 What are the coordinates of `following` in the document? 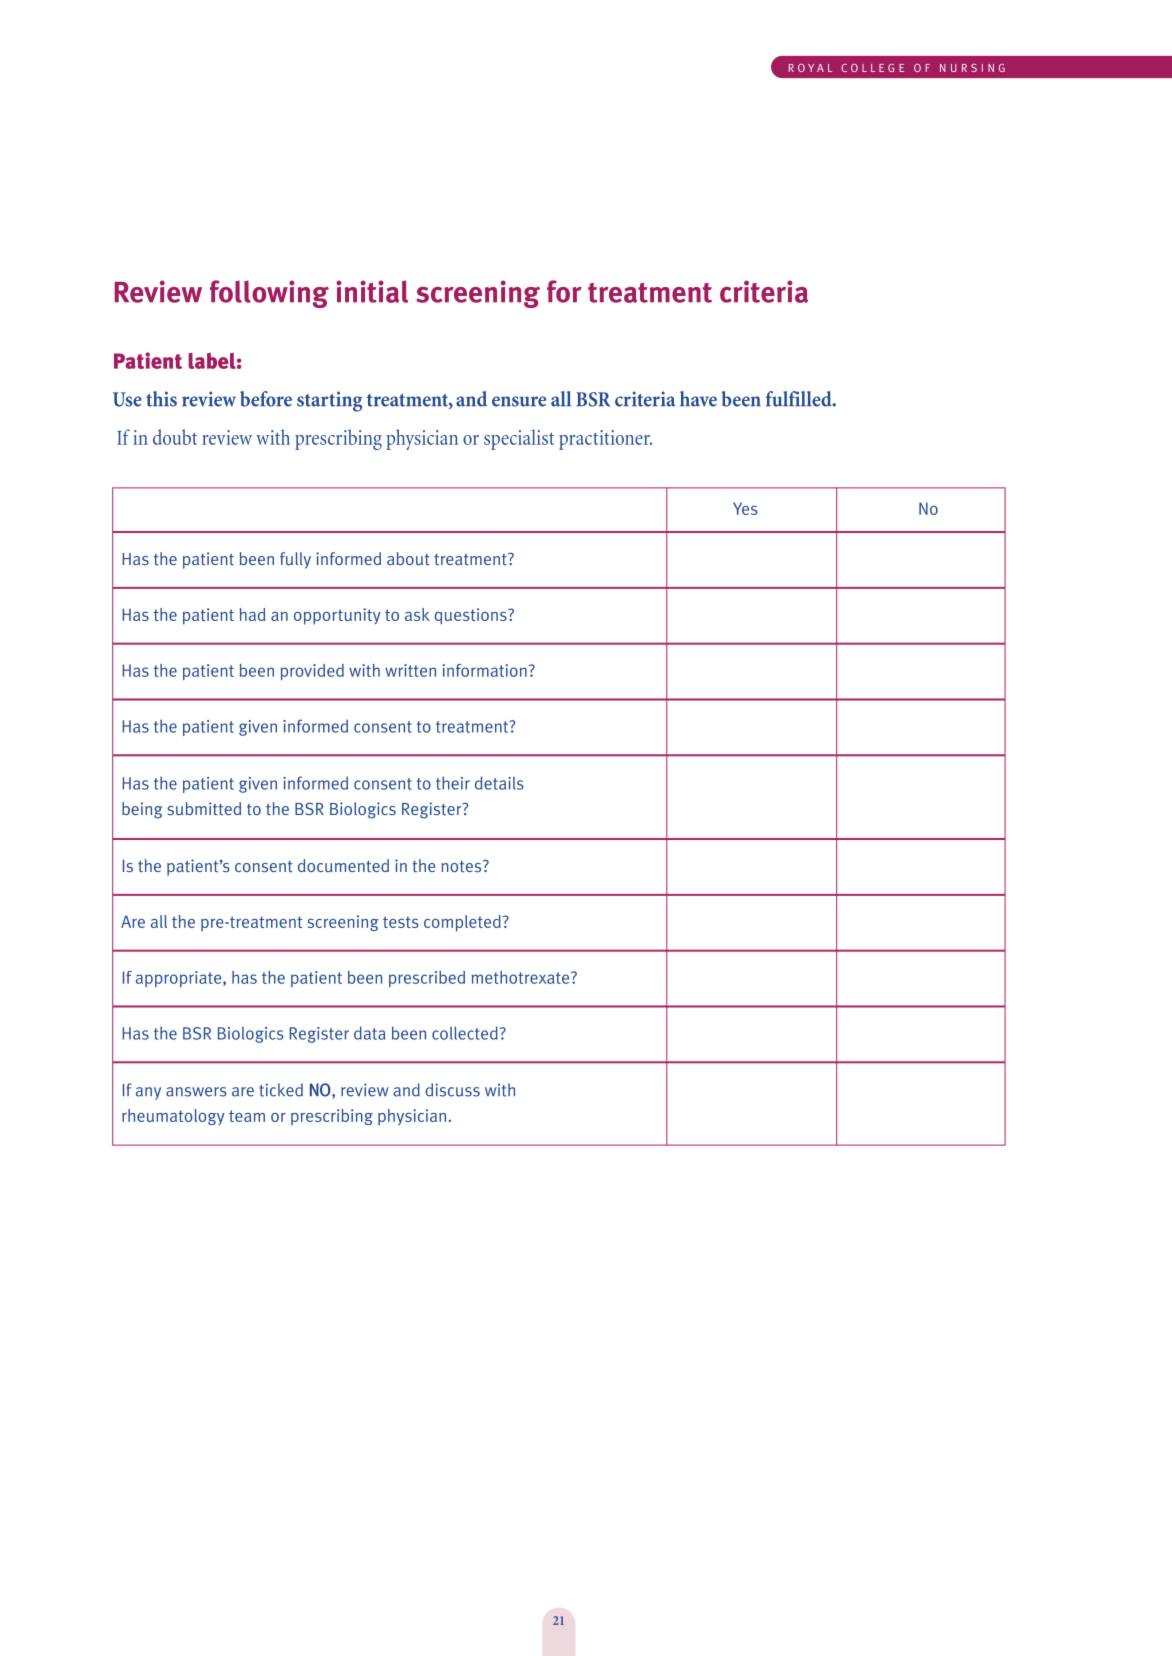 It's located at (269, 294).
